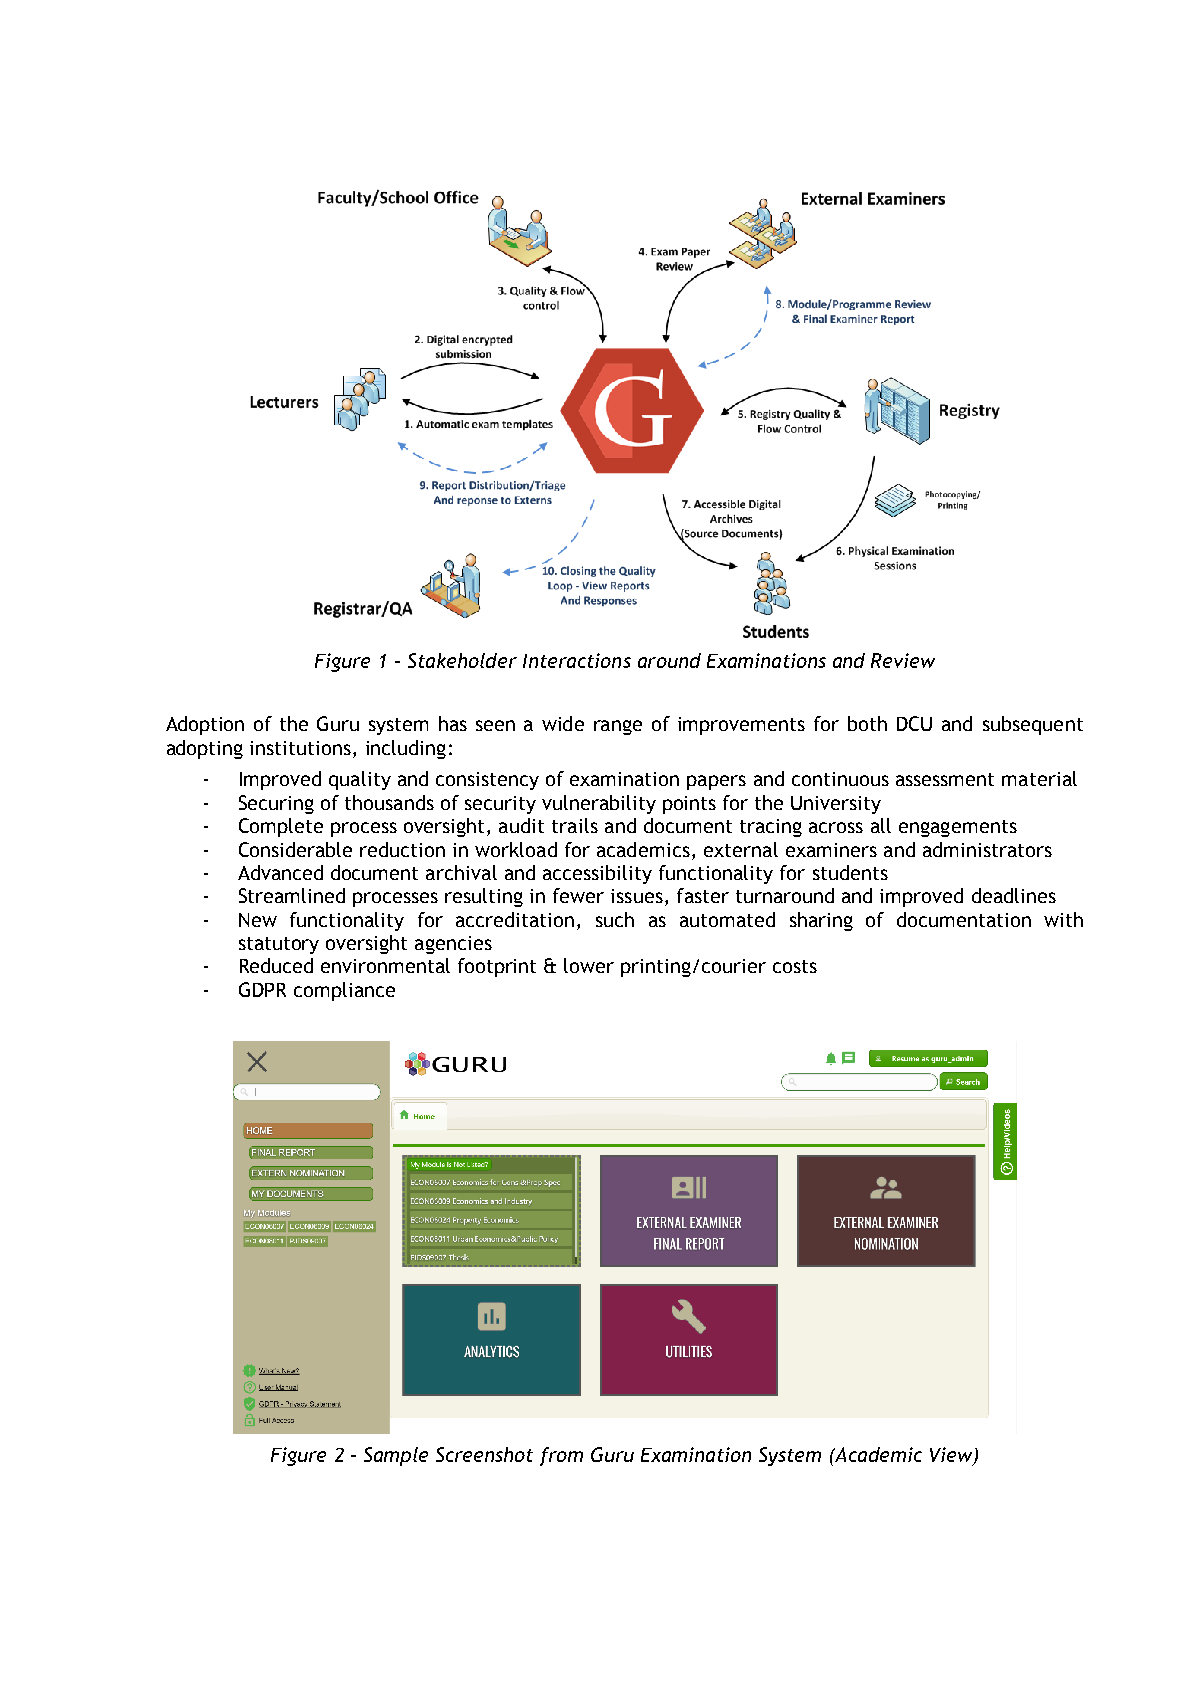 The height and width of the screenshot is (1695, 1199). I want to click on Interactions, so click(577, 660).
